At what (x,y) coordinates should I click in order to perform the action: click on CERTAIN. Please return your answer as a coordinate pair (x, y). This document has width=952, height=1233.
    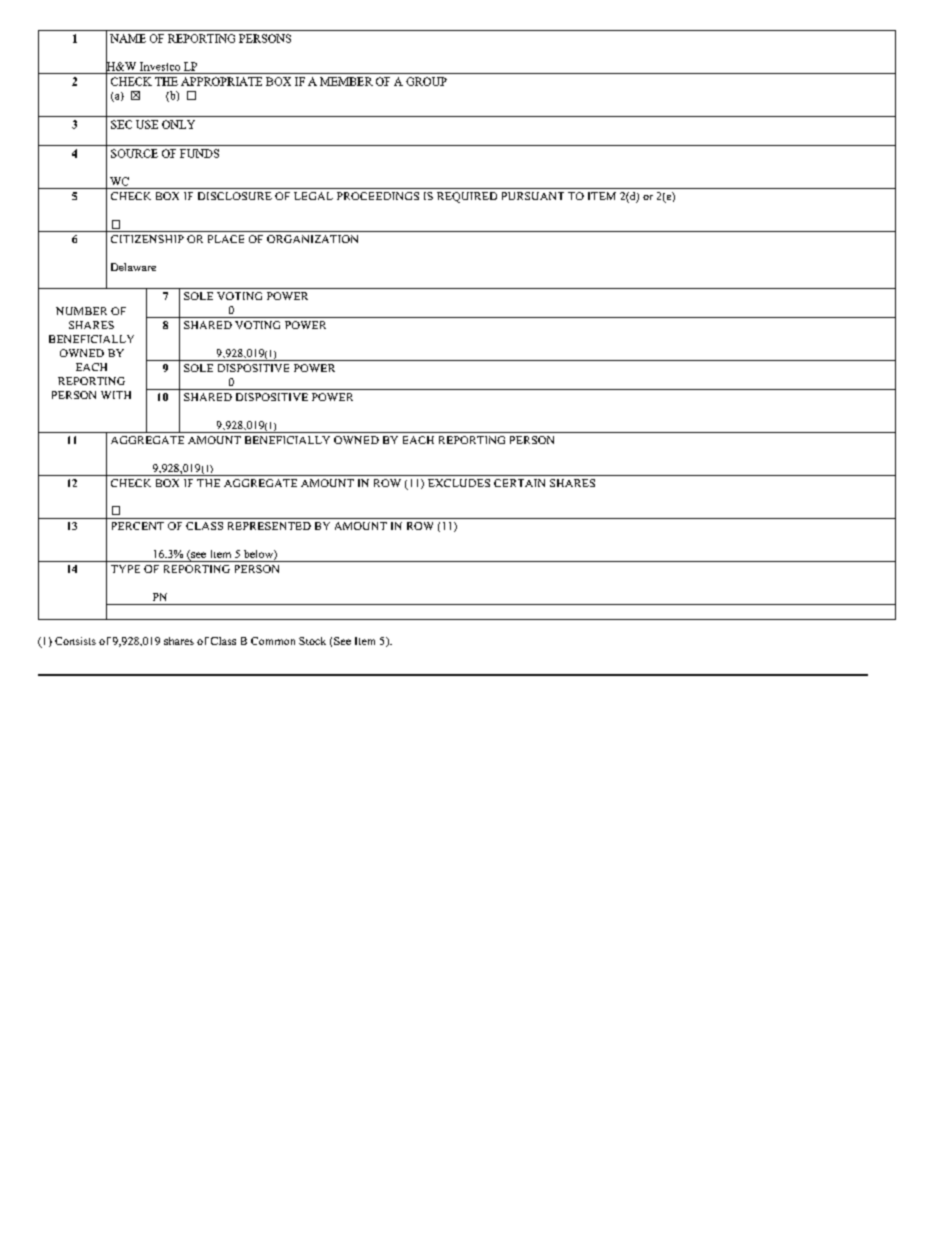
    Looking at the image, I should click on (519, 483).
